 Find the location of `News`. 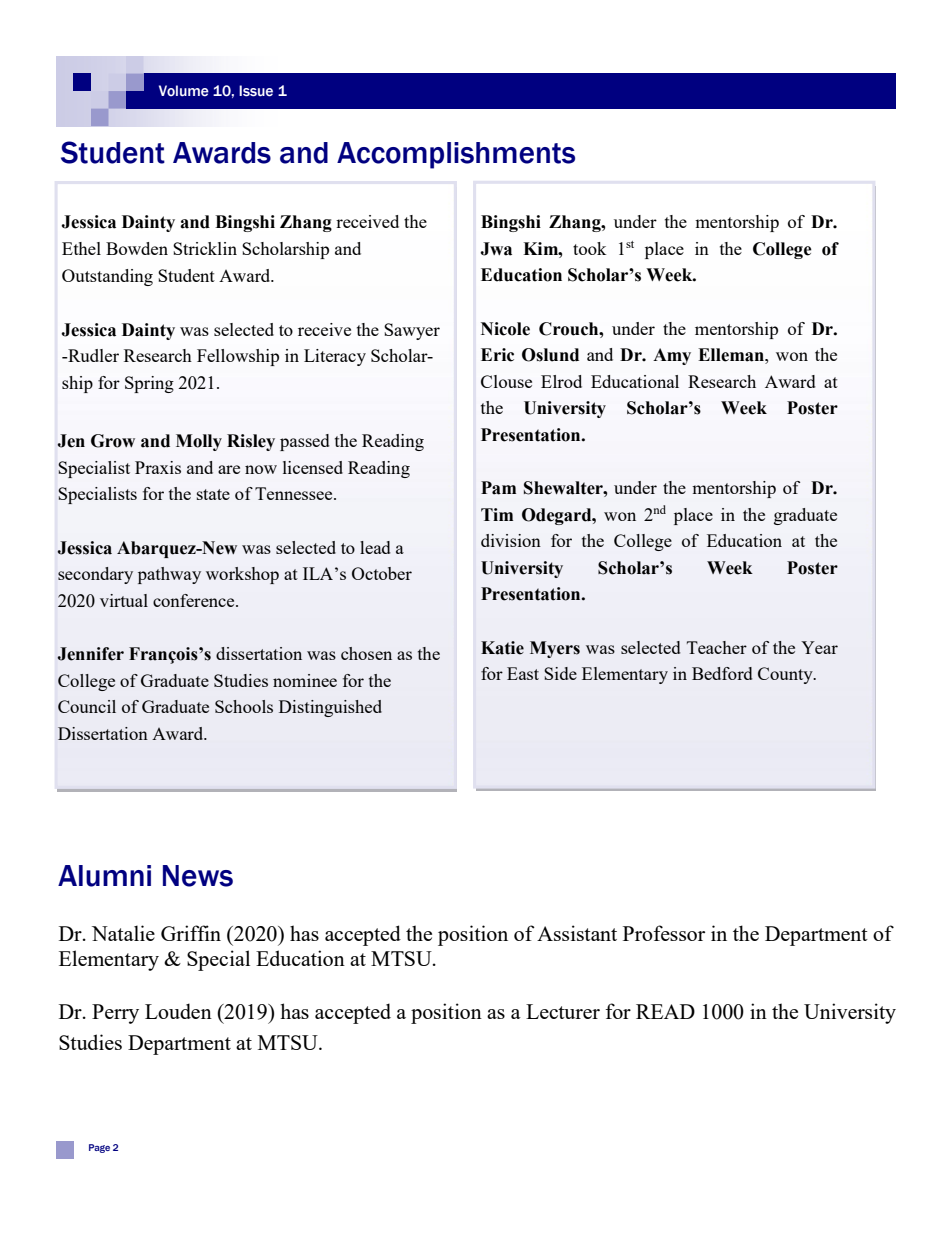

News is located at coordinates (198, 876).
